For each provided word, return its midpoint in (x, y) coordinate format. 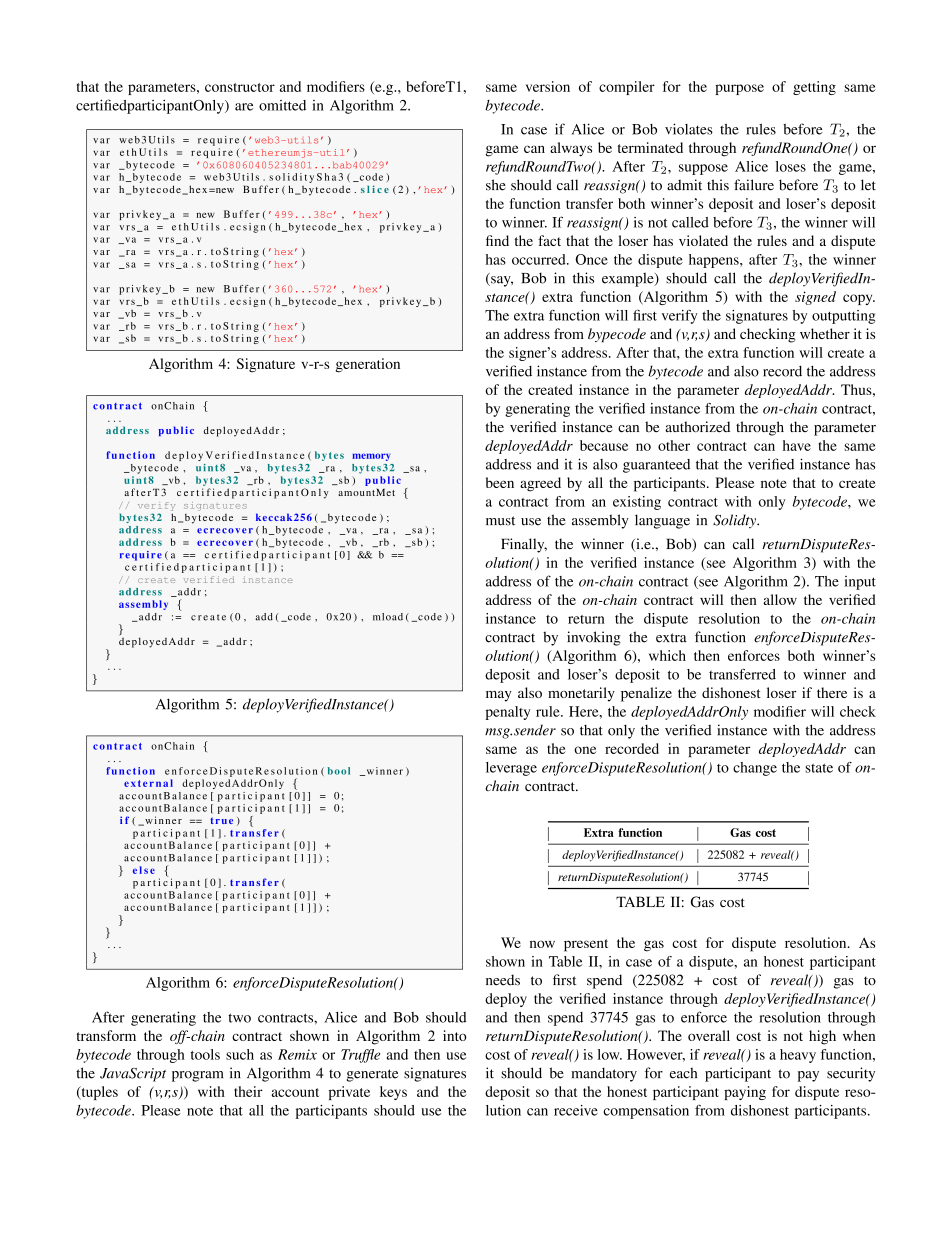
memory (371, 457)
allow (780, 599)
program (197, 1076)
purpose (739, 89)
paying (745, 1093)
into (455, 1035)
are (244, 107)
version (548, 86)
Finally (524, 545)
